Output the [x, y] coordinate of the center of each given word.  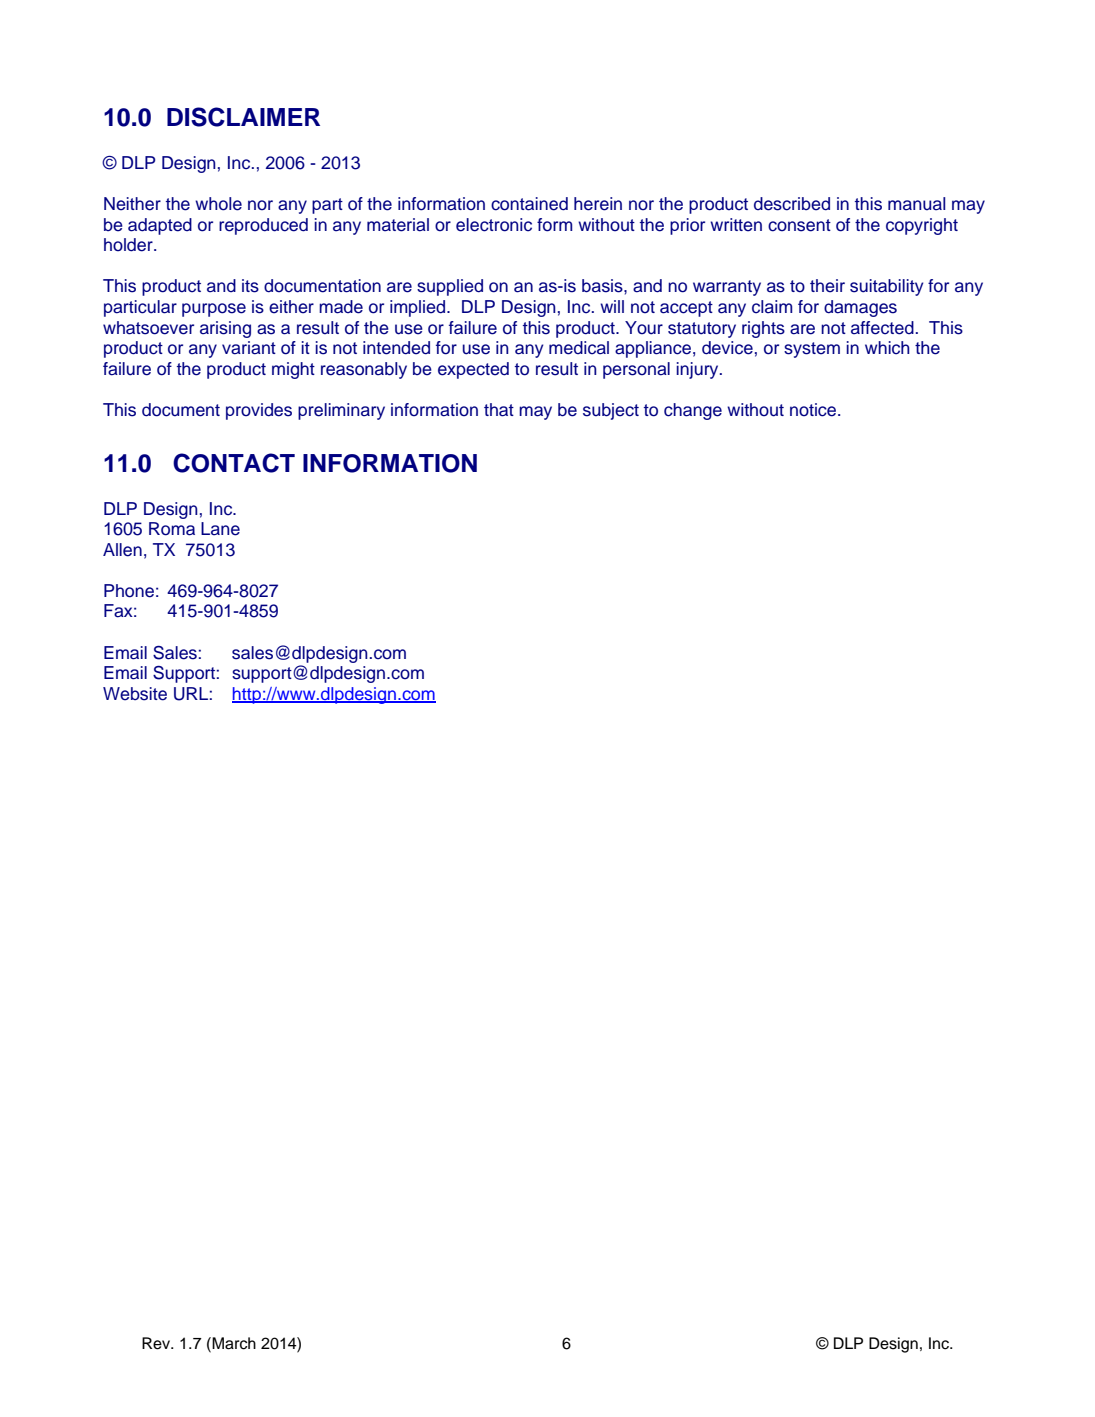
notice [814, 410]
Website [135, 694]
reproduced [263, 226]
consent [799, 225]
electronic [494, 225]
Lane [220, 529]
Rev [157, 1343]
